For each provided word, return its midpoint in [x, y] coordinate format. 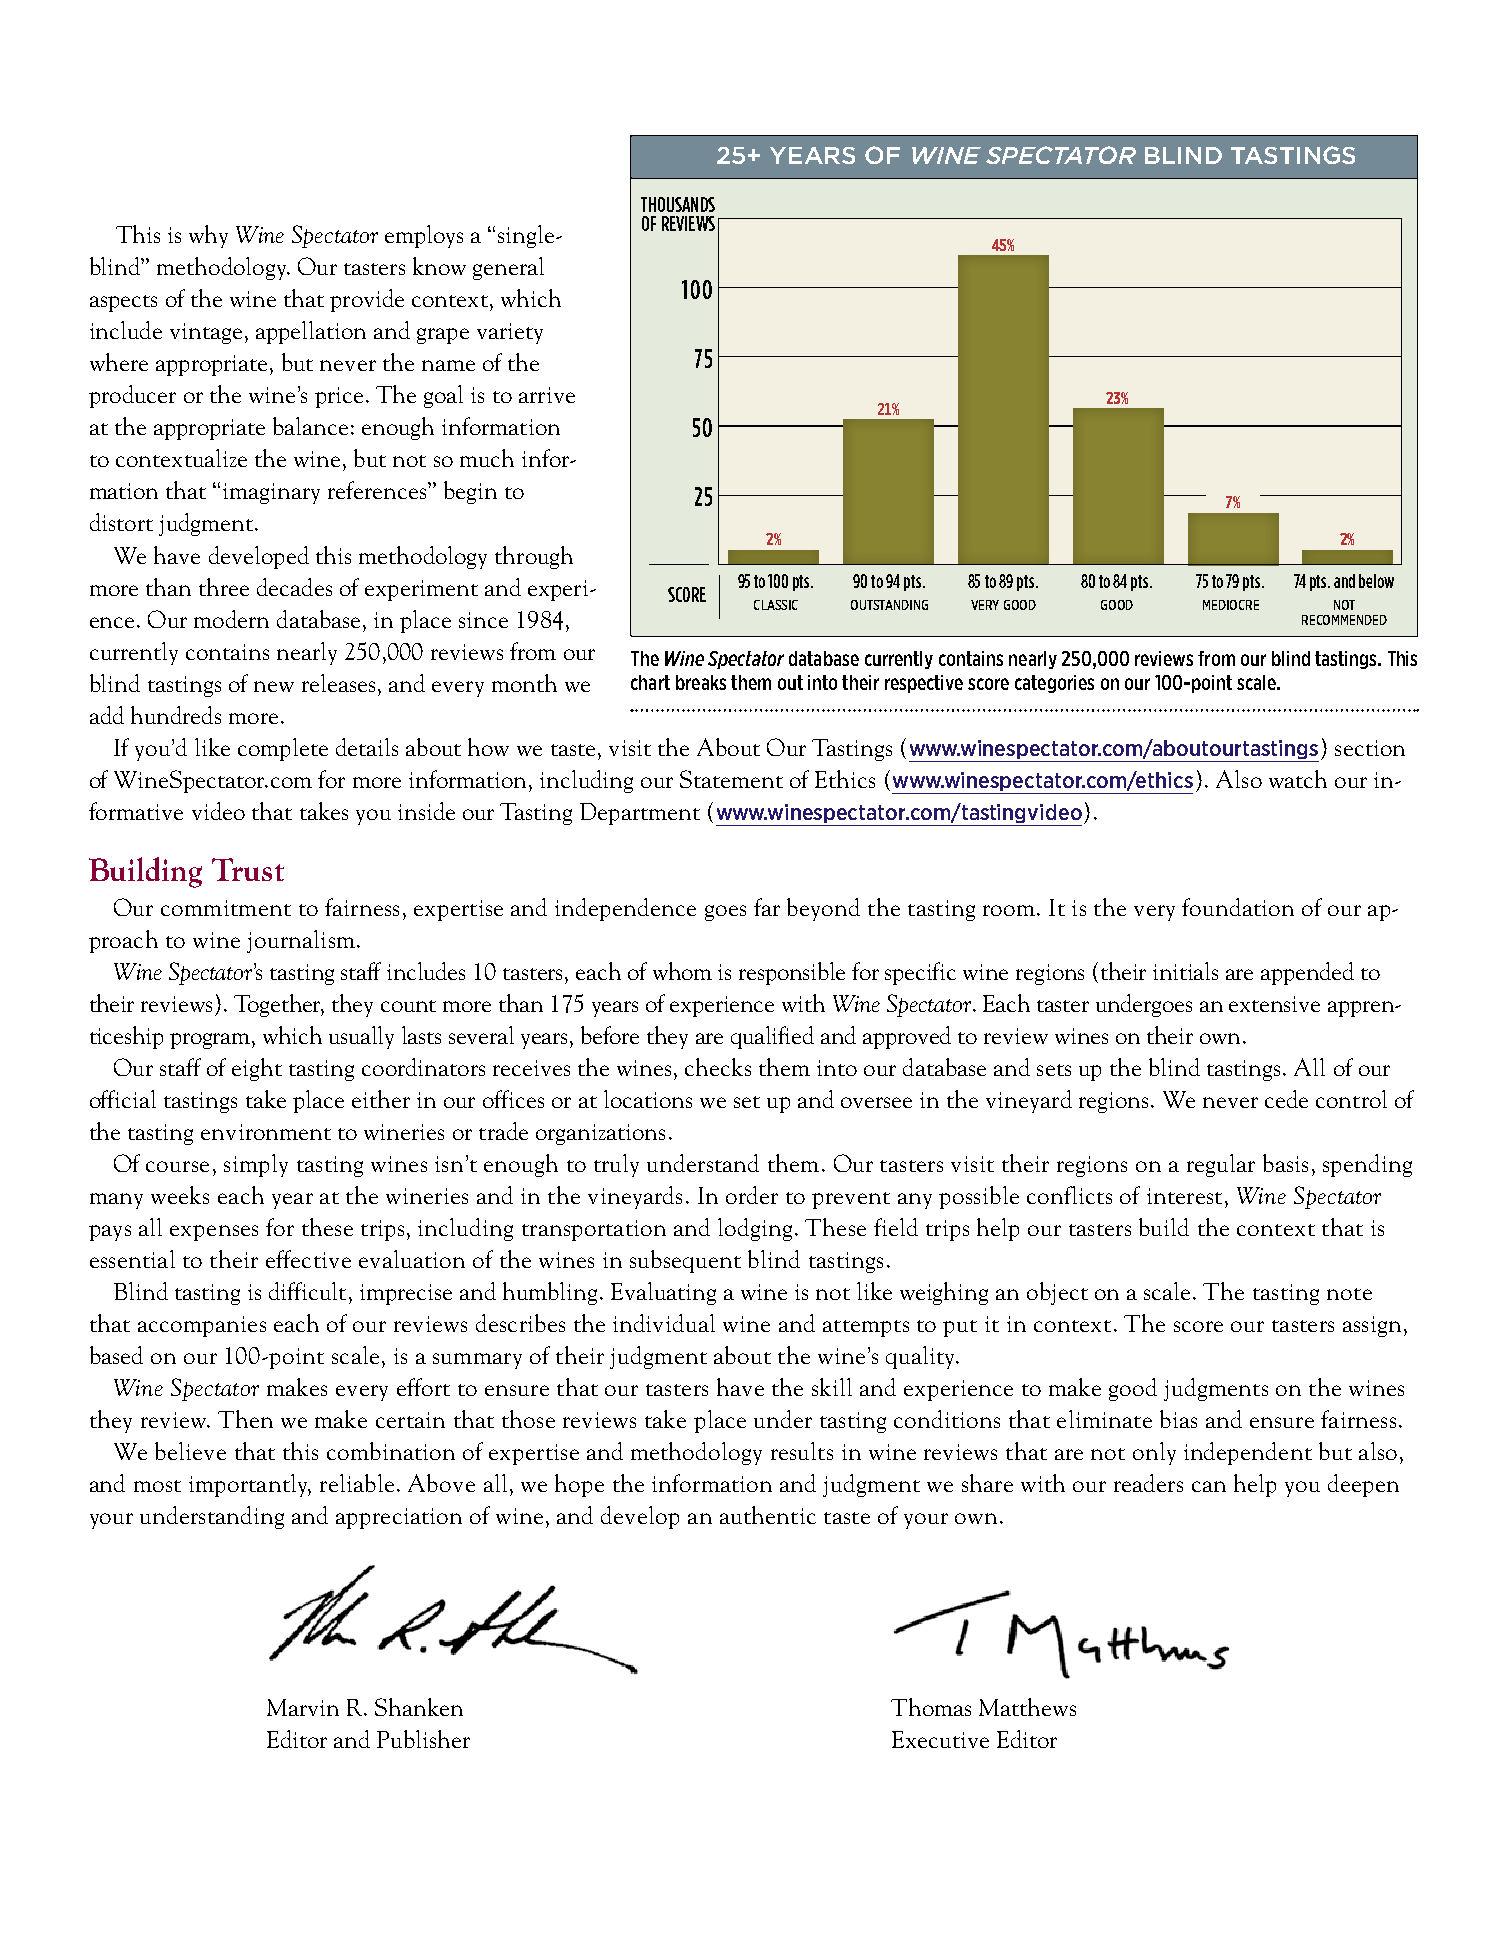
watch [1298, 779]
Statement [731, 779]
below [1376, 581]
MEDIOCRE [1231, 605]
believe [190, 1451]
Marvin [303, 1707]
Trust [248, 869]
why [208, 236]
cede [1286, 1099]
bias [1178, 1419]
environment [266, 1132]
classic [776, 605]
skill [832, 1387]
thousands [678, 204]
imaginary [271, 493]
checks [718, 1067]
